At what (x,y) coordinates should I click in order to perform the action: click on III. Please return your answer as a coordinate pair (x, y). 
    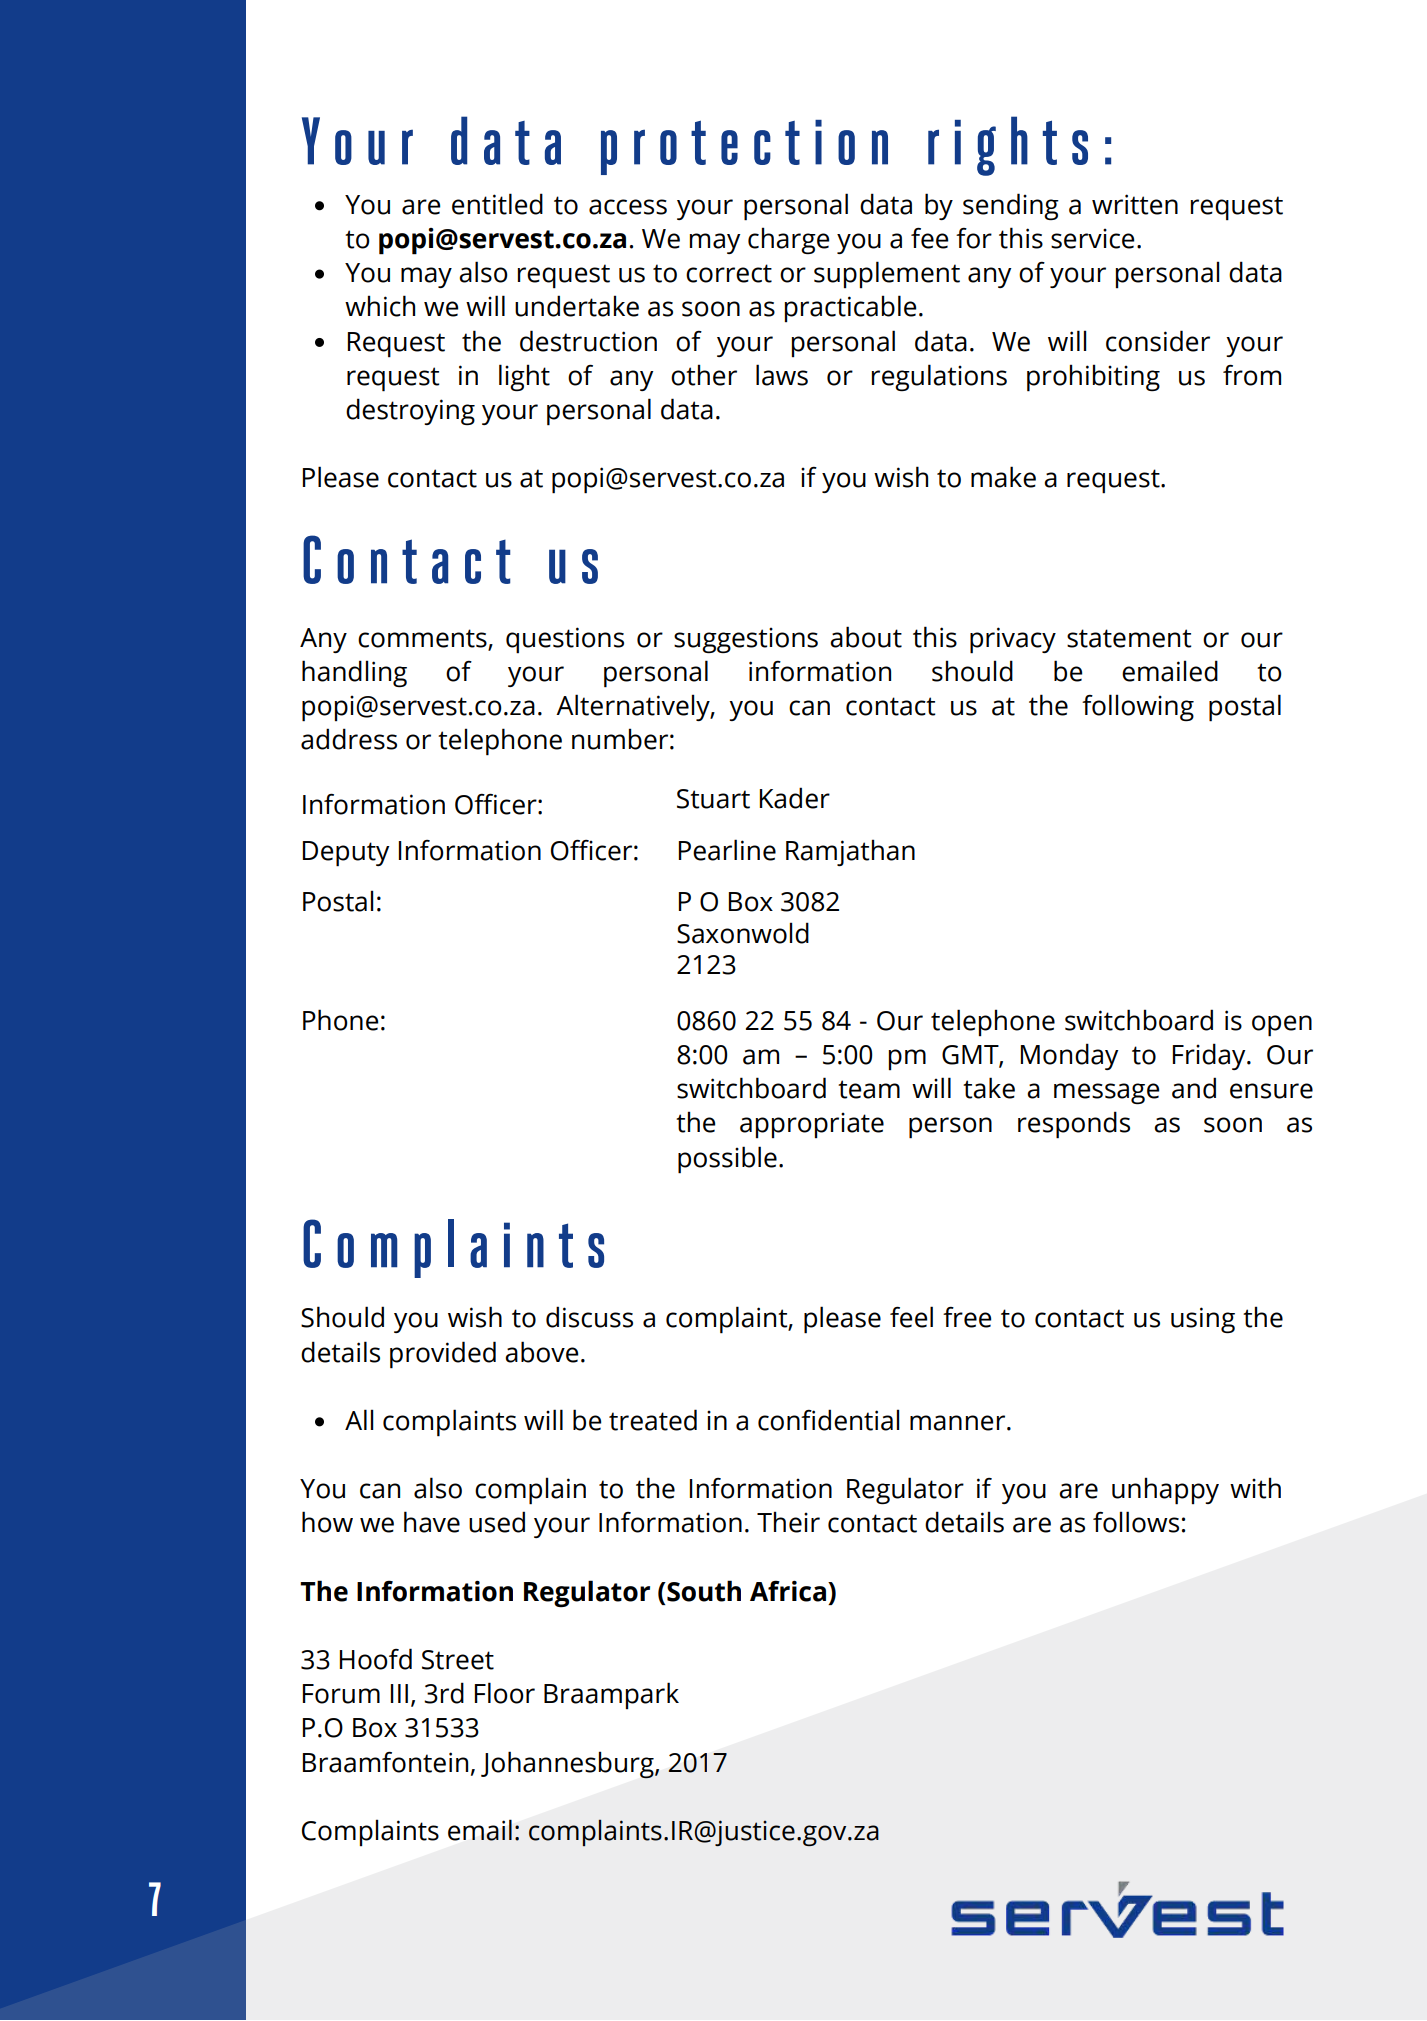
    Looking at the image, I should click on (399, 1693).
